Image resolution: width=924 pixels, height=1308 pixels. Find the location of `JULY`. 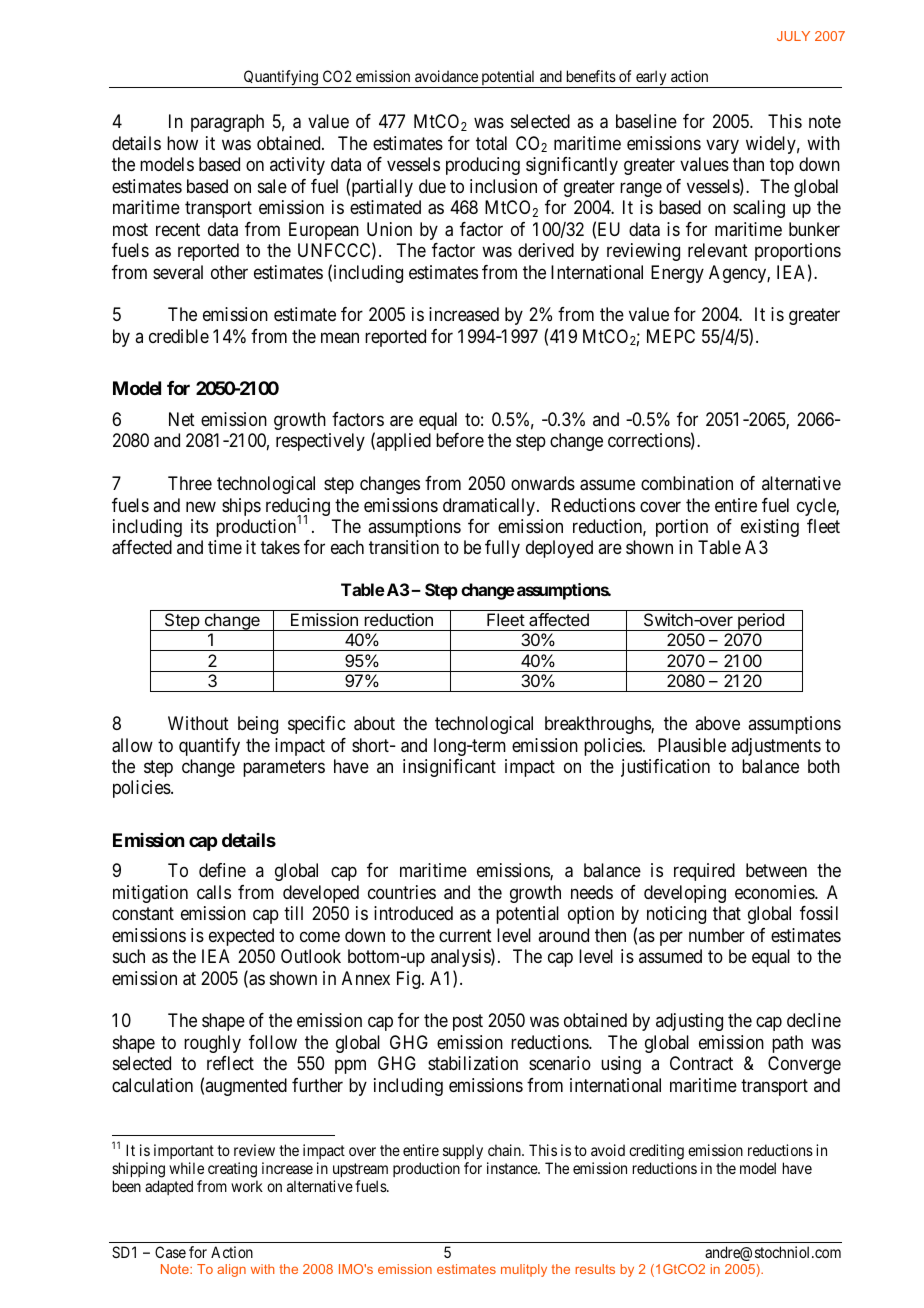

JULY is located at coordinates (793, 36).
